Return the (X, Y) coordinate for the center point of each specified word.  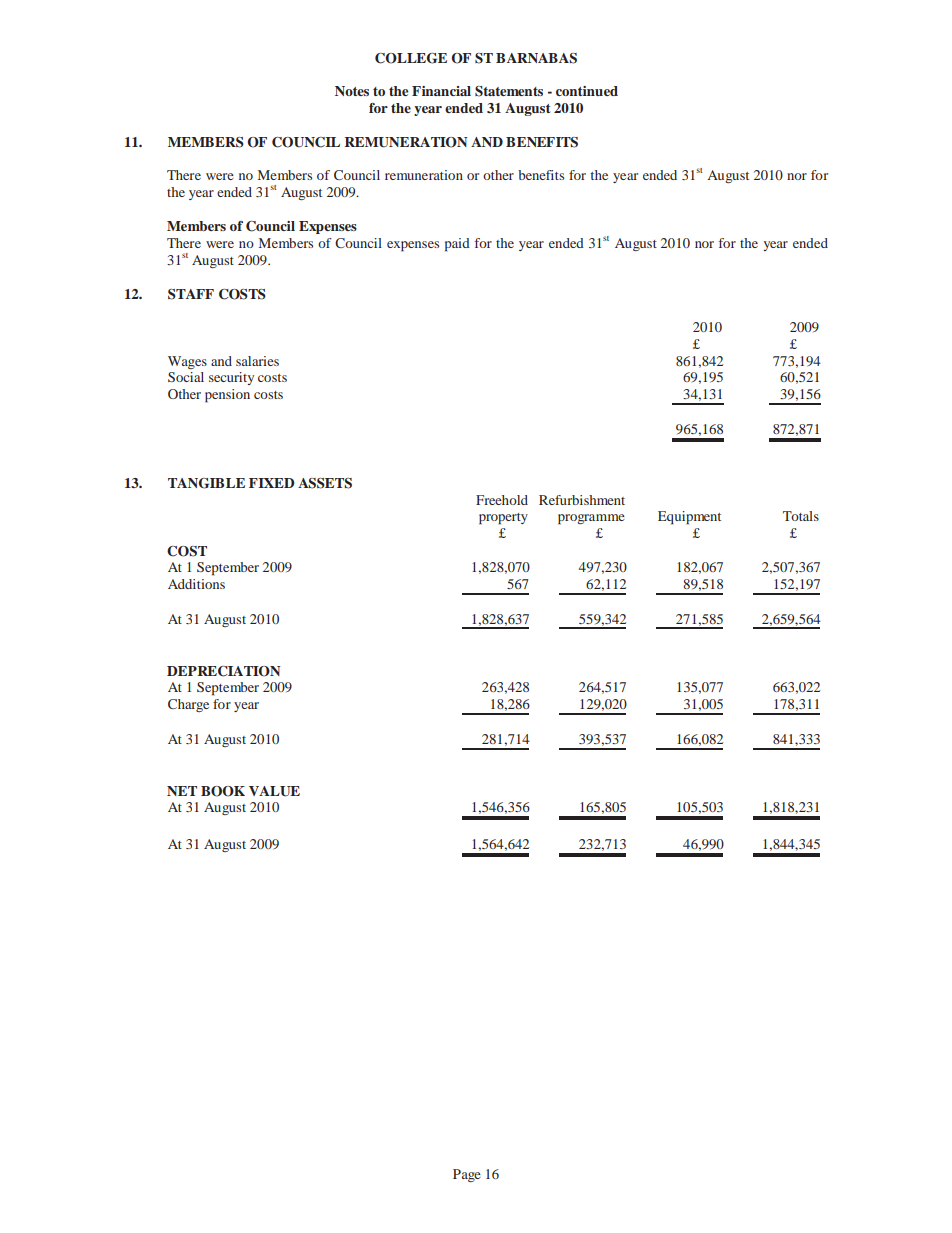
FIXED (272, 483)
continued (587, 91)
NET (182, 791)
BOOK (223, 791)
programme (591, 519)
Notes (352, 91)
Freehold (502, 500)
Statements (509, 91)
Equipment (689, 518)
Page (467, 1175)
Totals (801, 516)
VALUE (274, 791)
